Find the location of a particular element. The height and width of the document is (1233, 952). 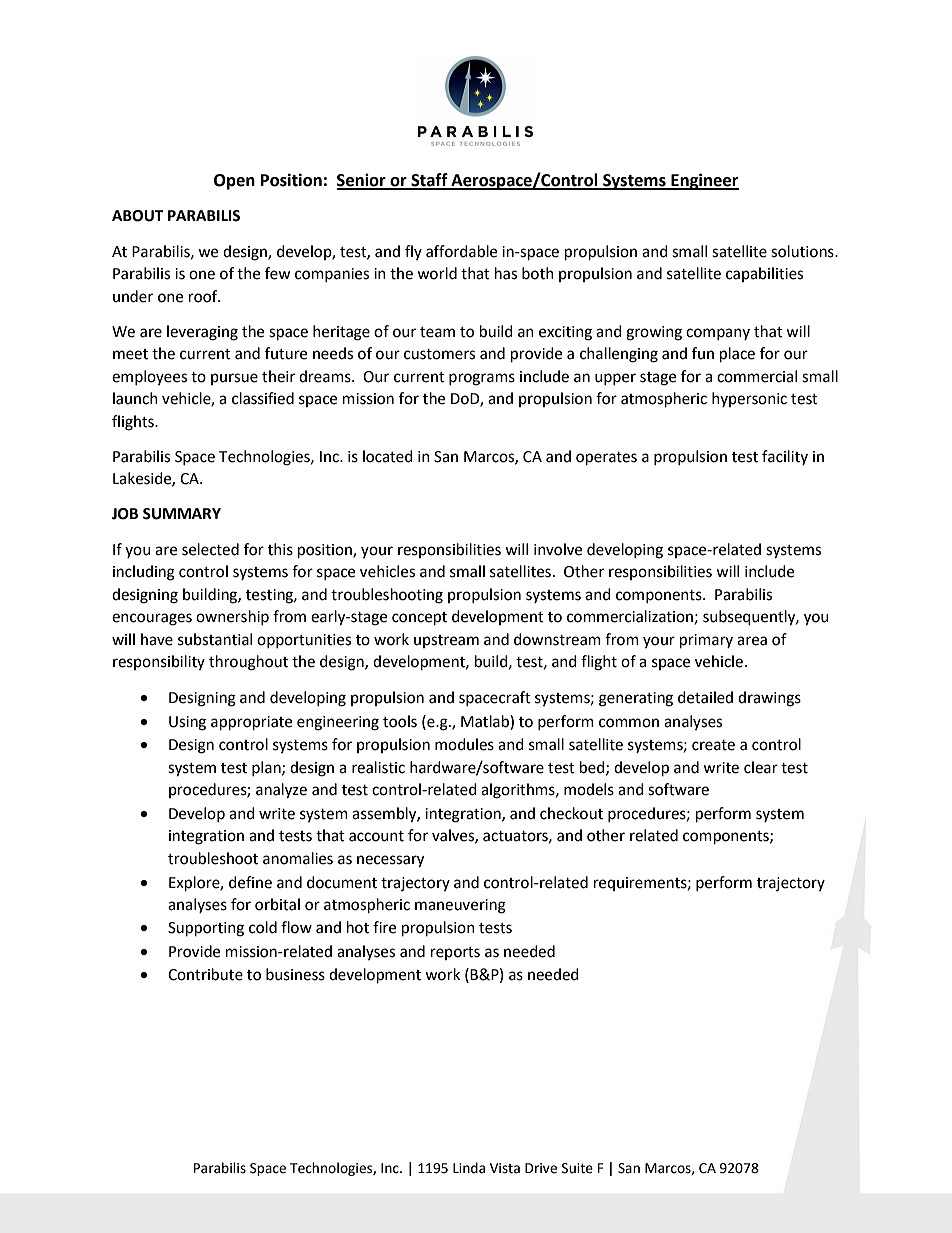

pursue is located at coordinates (234, 379).
